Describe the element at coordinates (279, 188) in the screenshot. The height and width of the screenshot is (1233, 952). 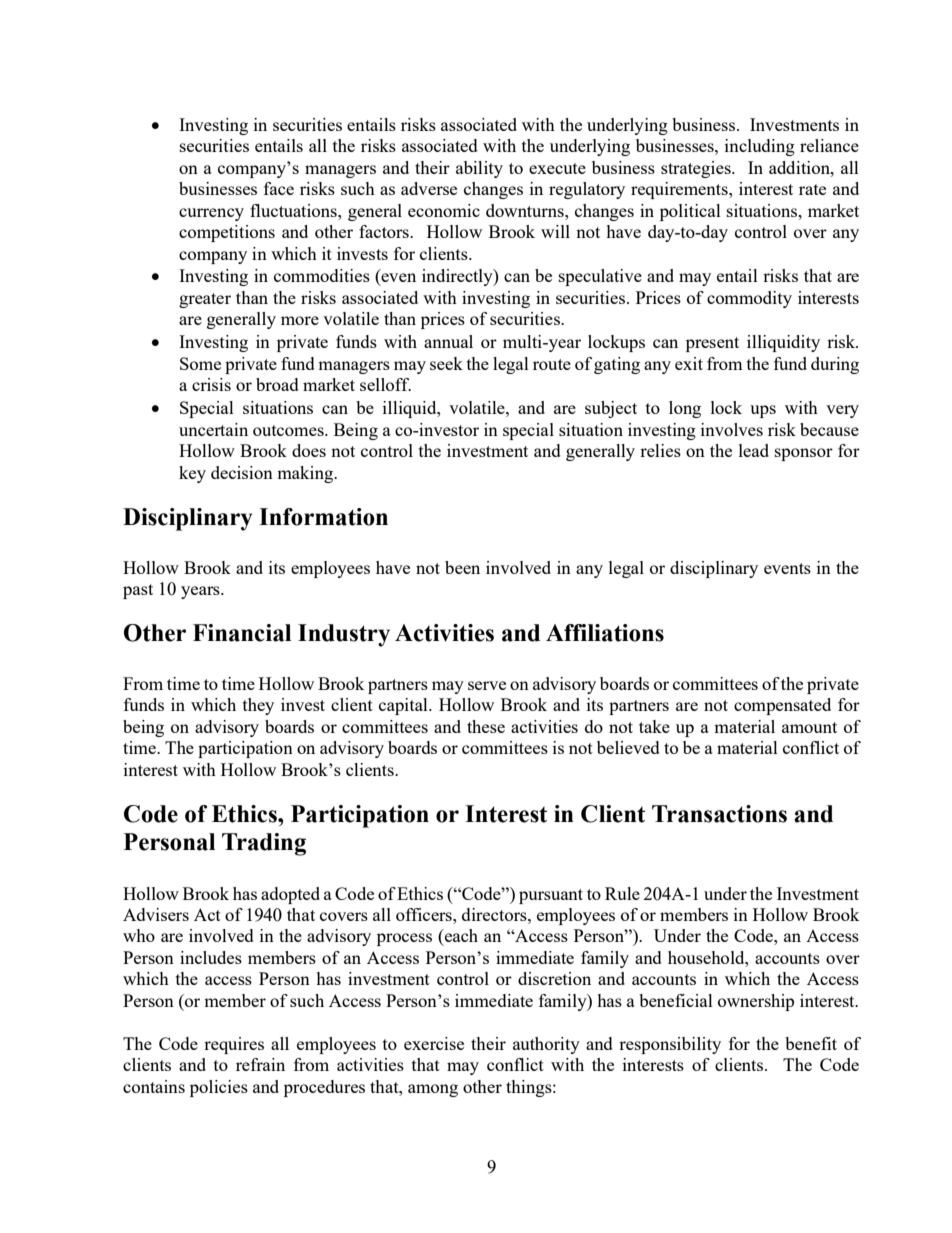
I see `face` at that location.
